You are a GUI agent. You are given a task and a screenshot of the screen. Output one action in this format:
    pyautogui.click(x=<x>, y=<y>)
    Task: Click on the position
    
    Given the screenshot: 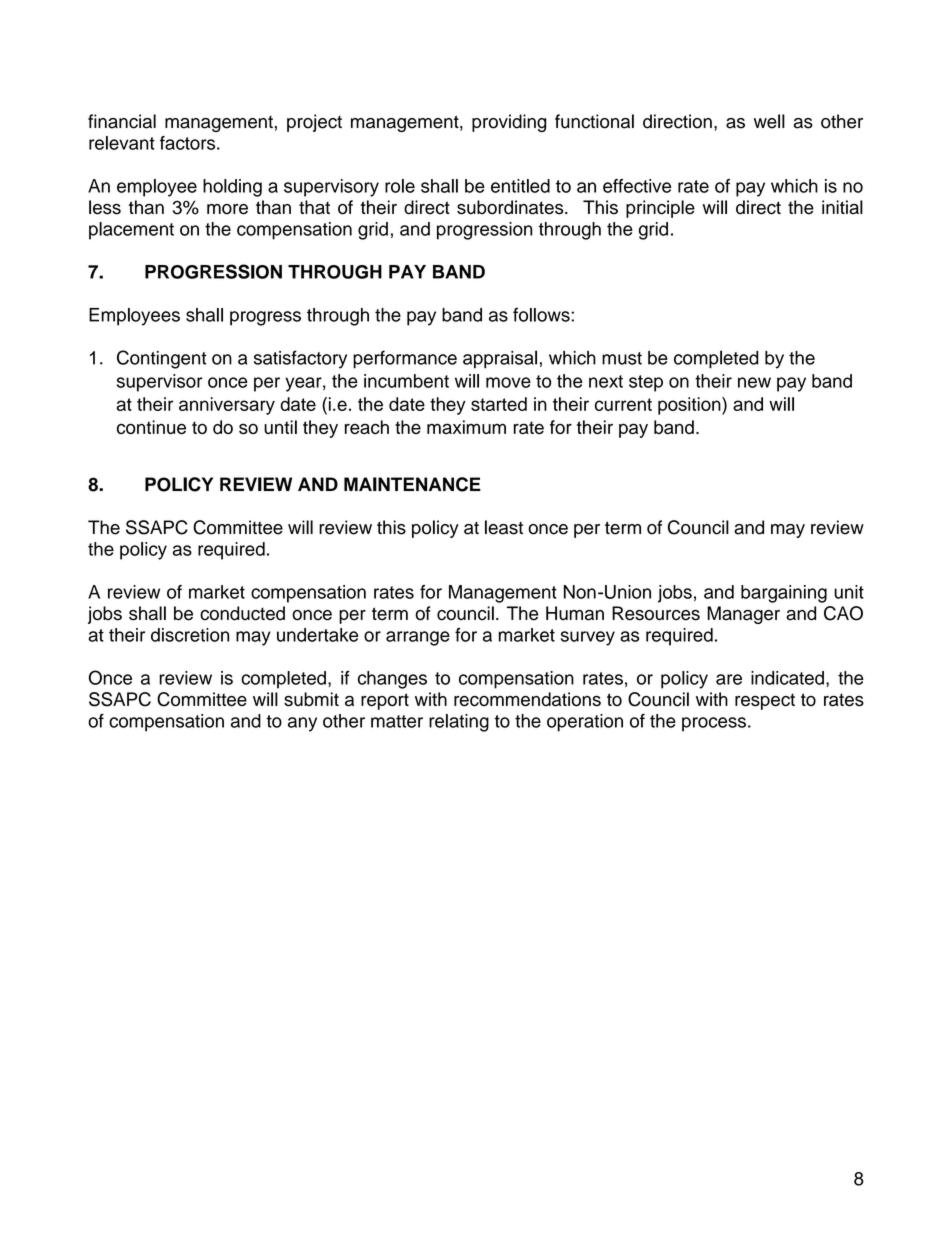 What is the action you would take?
    pyautogui.click(x=690, y=406)
